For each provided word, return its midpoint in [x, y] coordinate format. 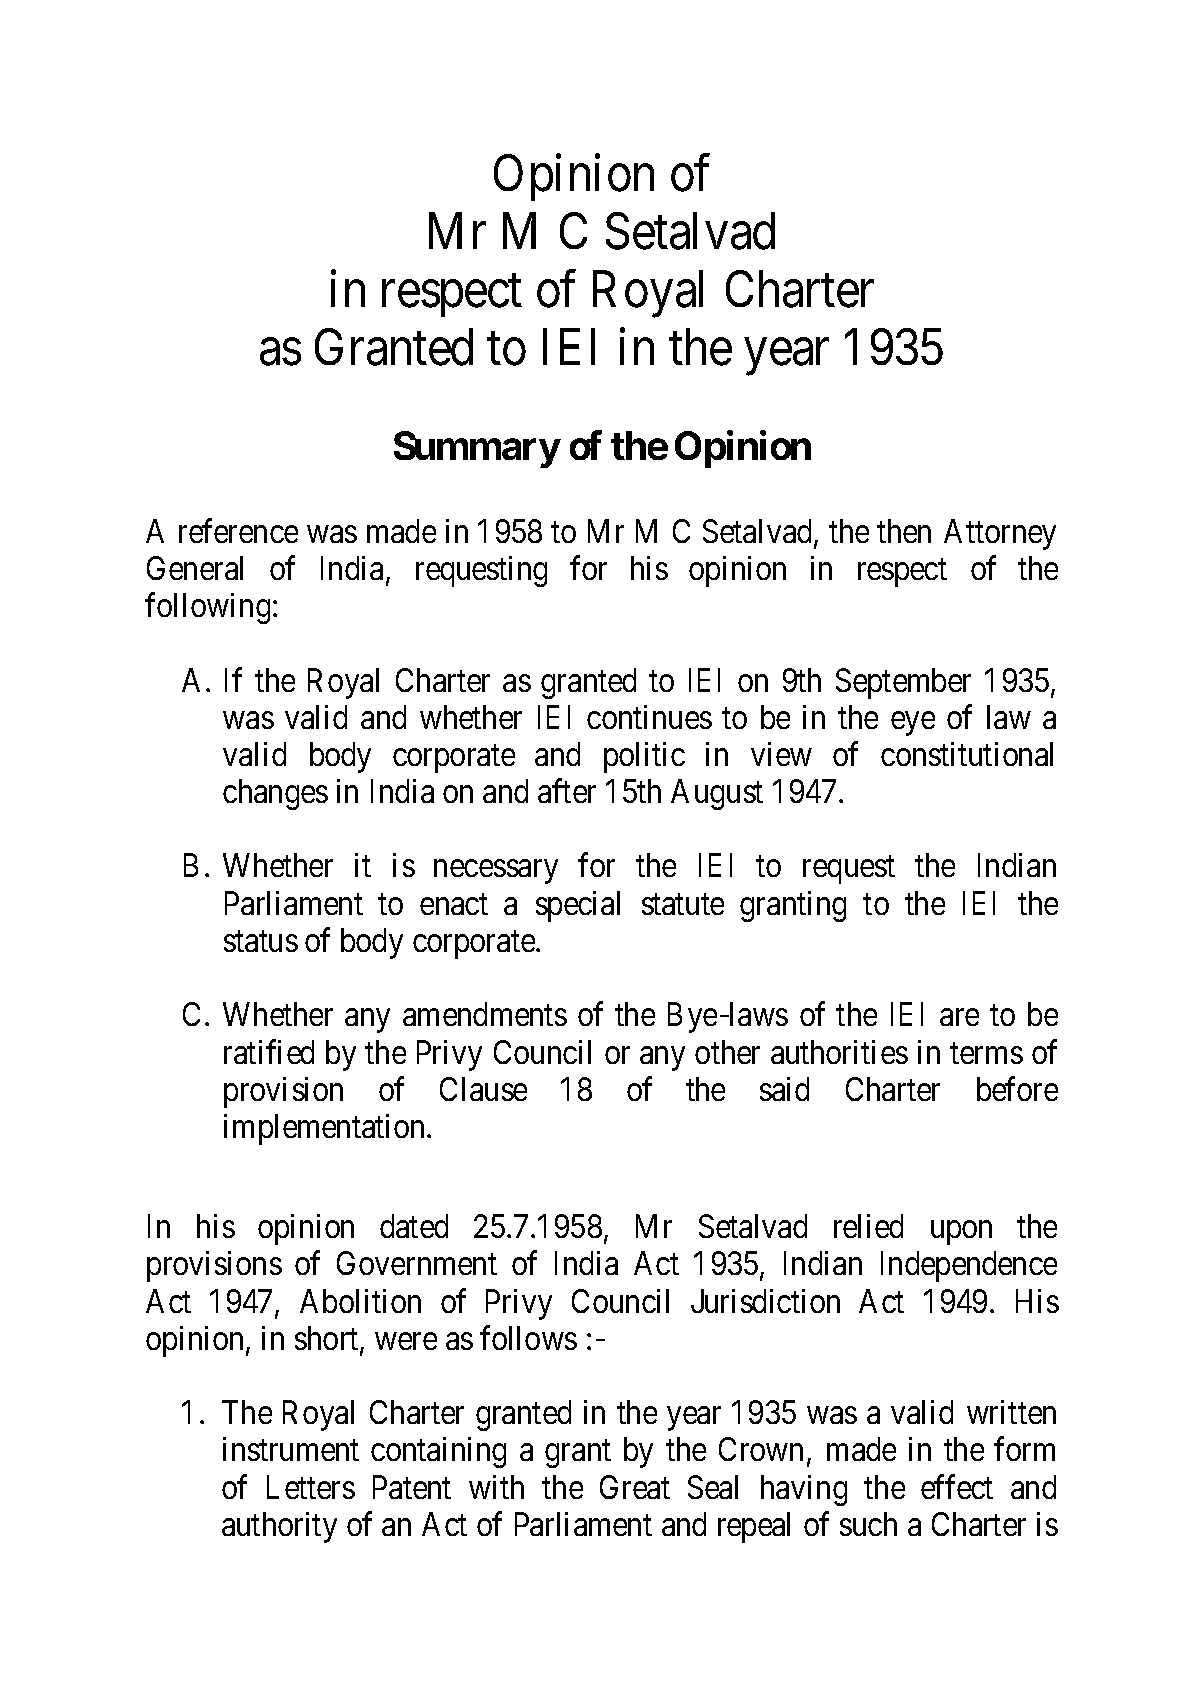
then [904, 531]
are [959, 1017]
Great [635, 1487]
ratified [269, 1052]
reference [238, 530]
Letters [311, 1487]
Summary [477, 449]
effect [957, 1486]
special [578, 906]
